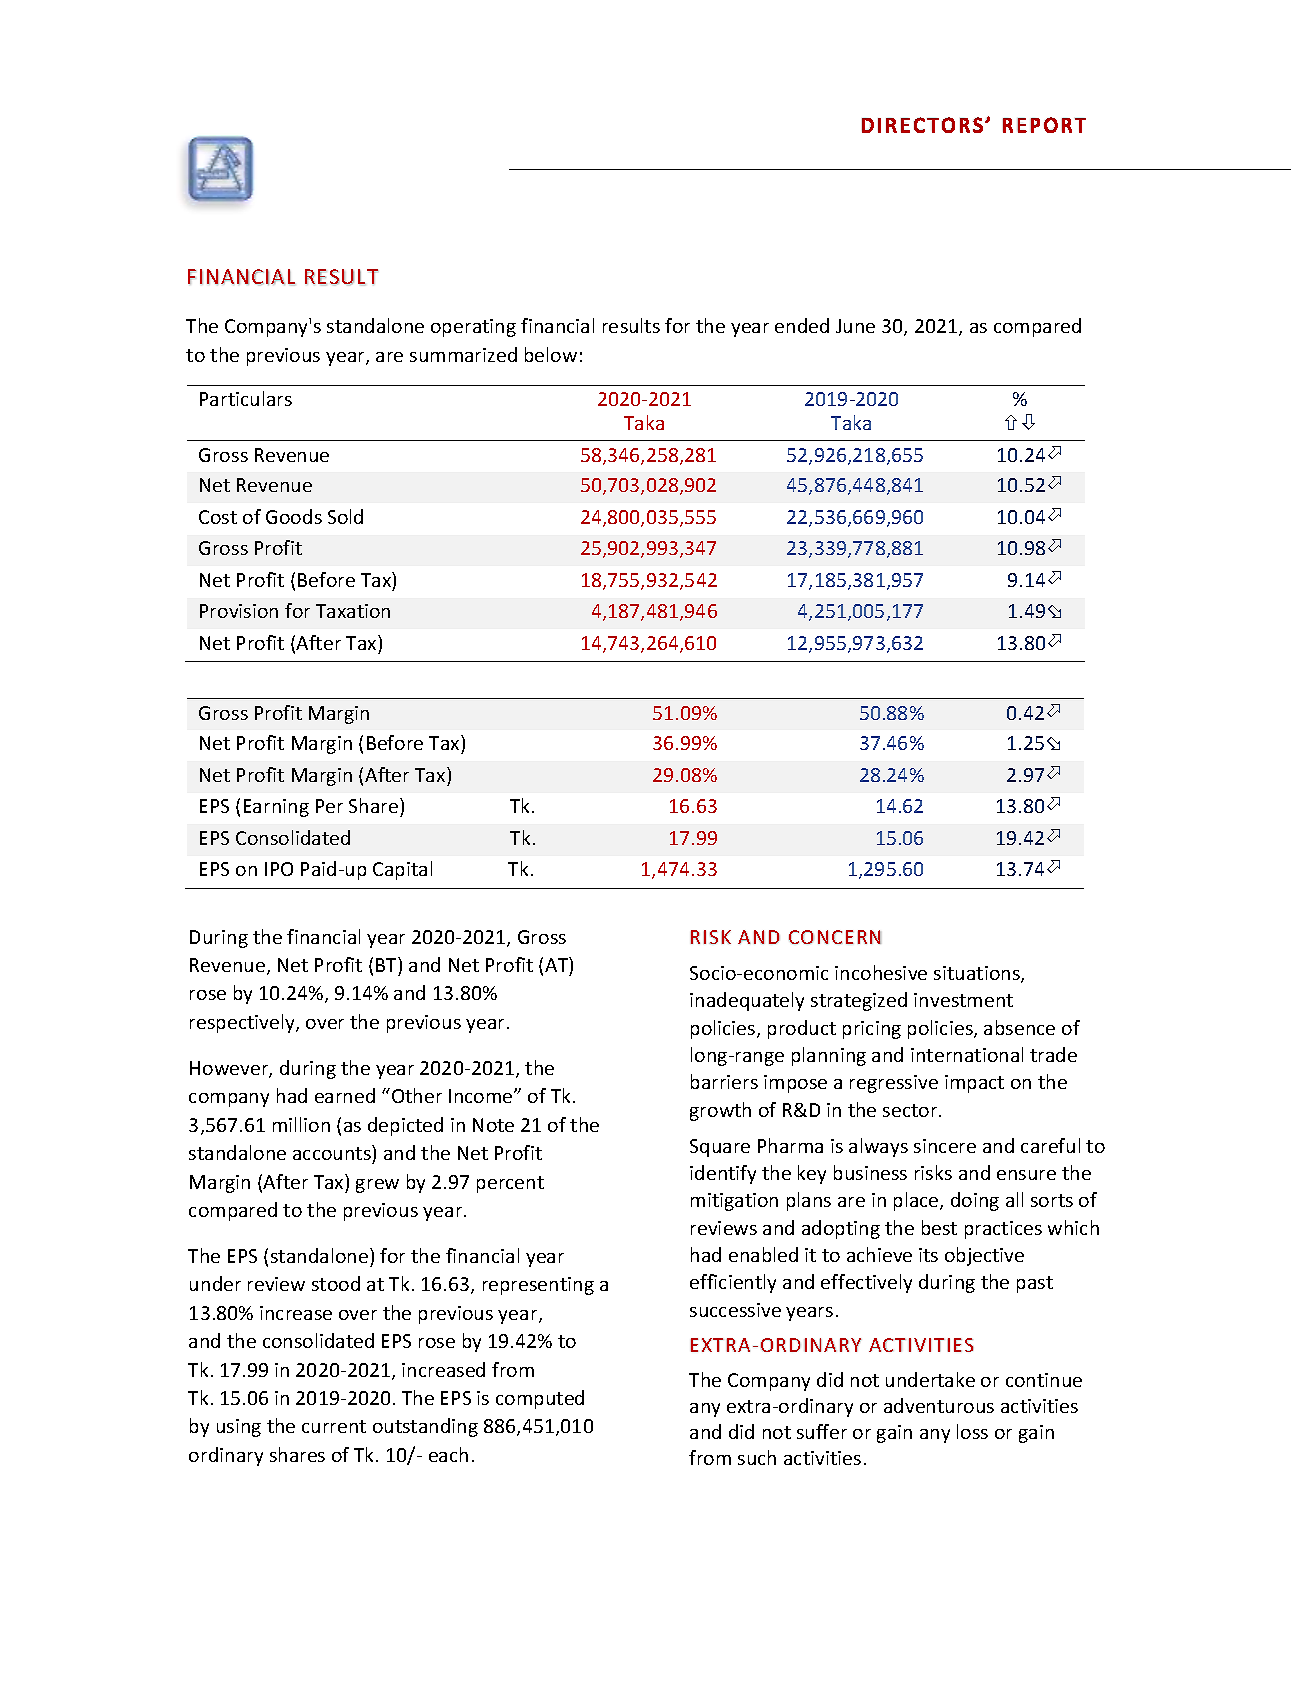  I want to click on situations, so click(978, 974).
